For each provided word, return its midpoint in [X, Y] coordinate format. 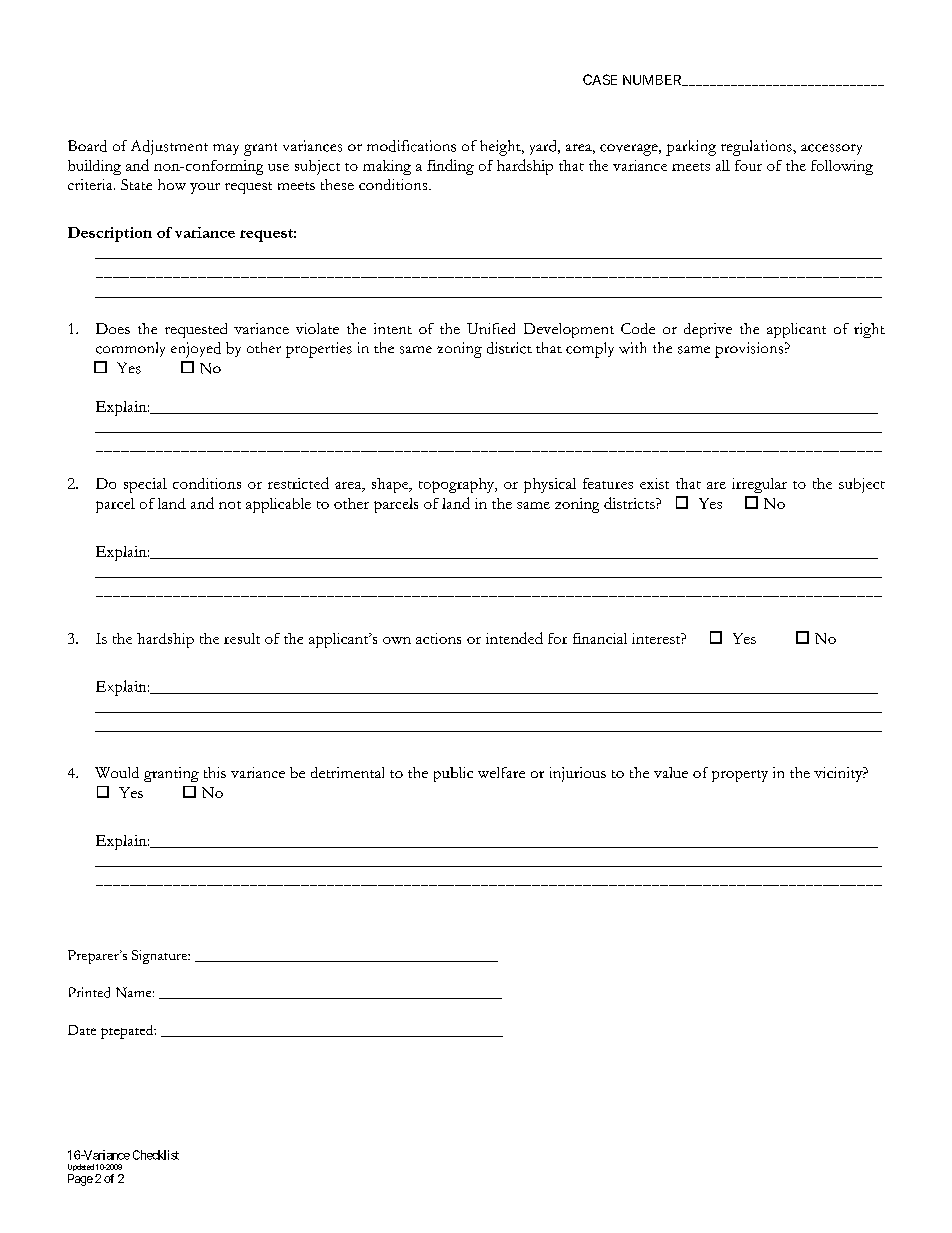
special [145, 485]
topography [458, 485]
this [215, 772]
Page [80, 1180]
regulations [757, 148]
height [501, 148]
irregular [759, 485]
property [740, 776]
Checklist [156, 1155]
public [453, 774]
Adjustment [169, 147]
